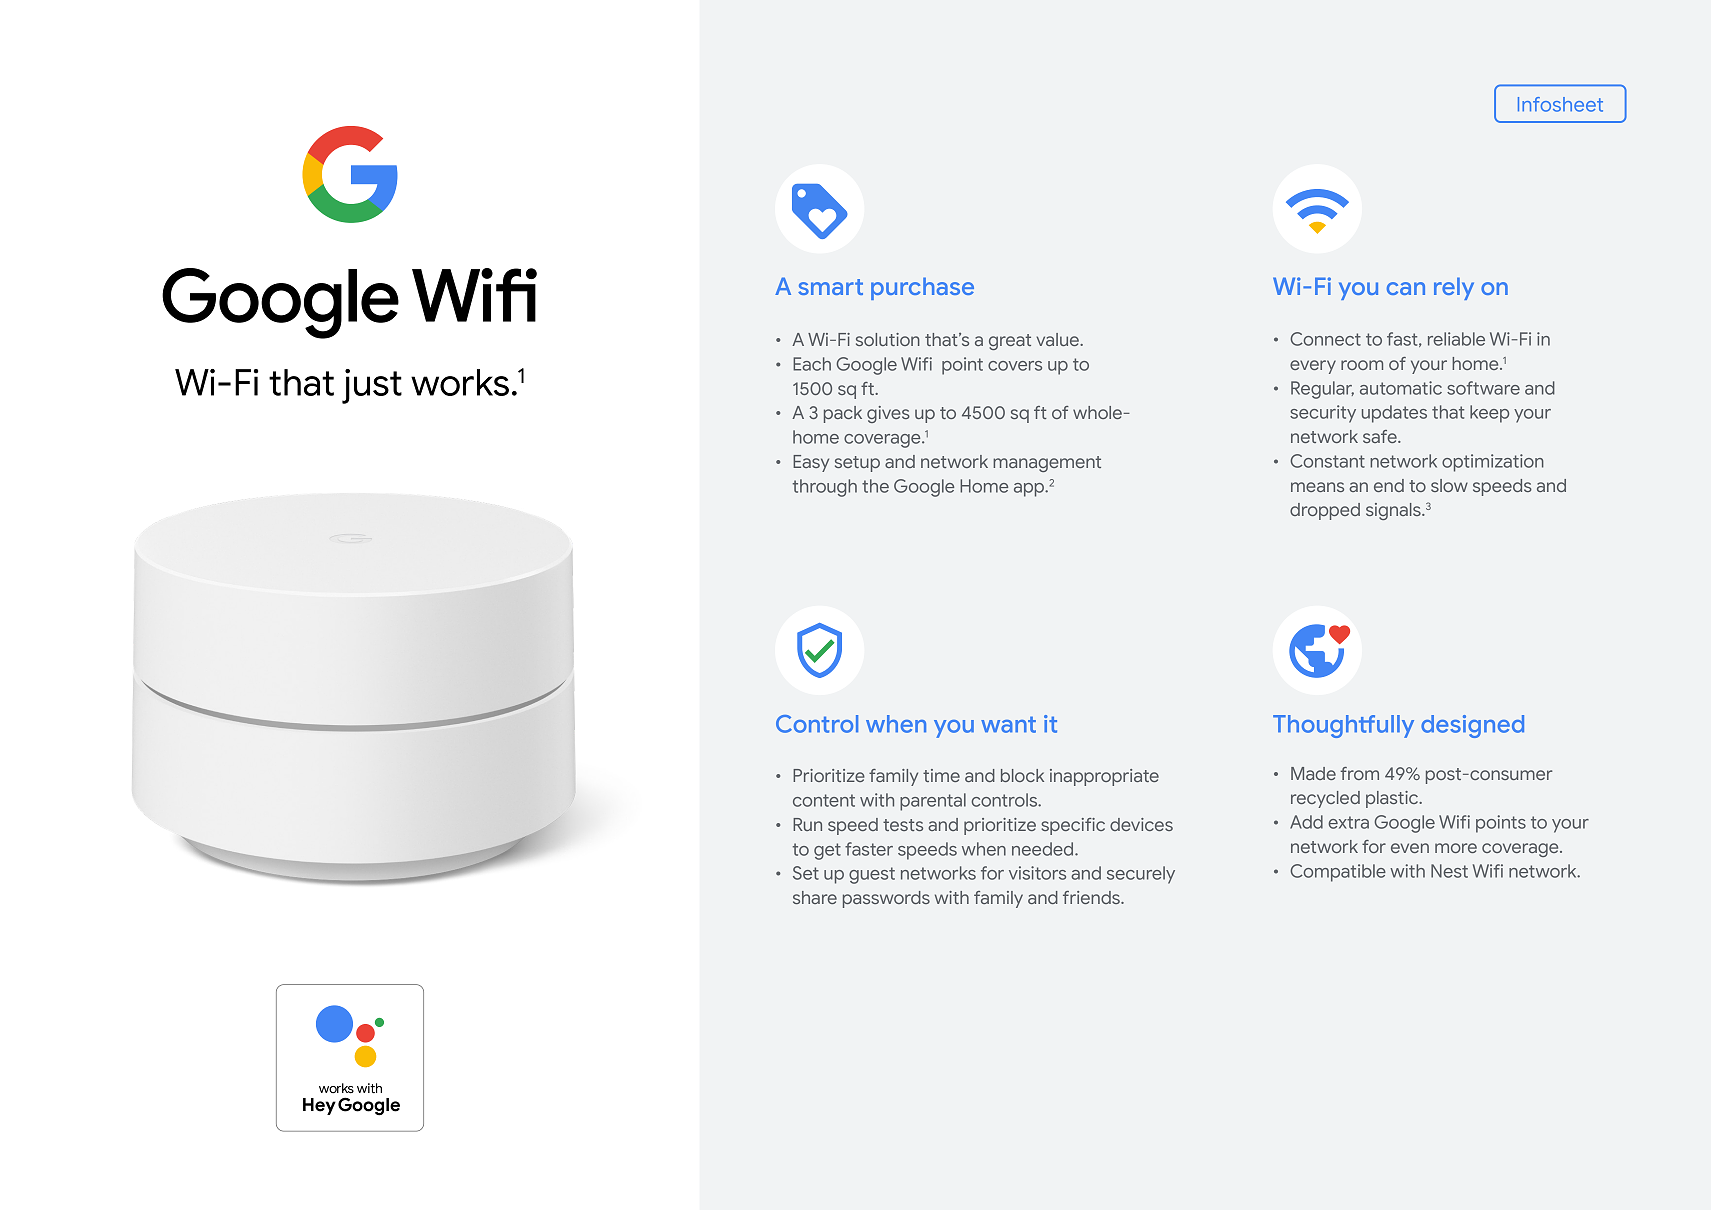 The width and height of the page is (1711, 1210). I want to click on purchase, so click(922, 288).
